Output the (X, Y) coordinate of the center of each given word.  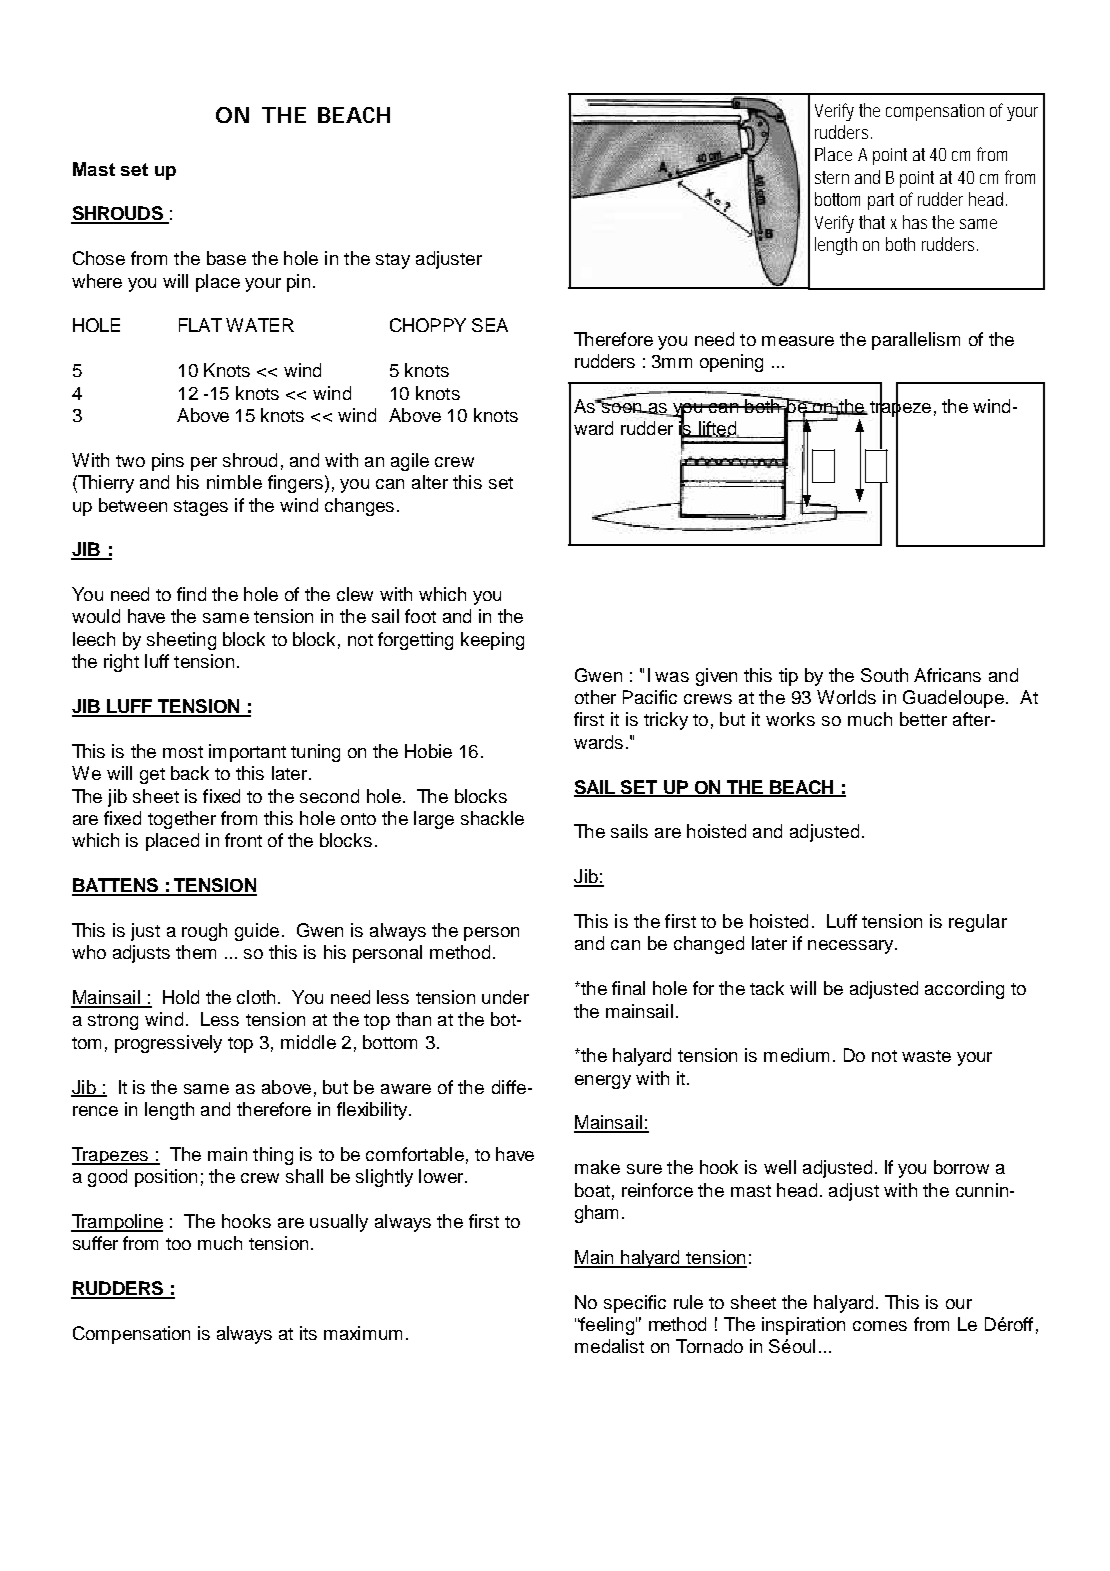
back (190, 773)
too (178, 1244)
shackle (492, 818)
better (923, 719)
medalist (609, 1346)
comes (880, 1326)
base (226, 258)
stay (393, 261)
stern (832, 177)
